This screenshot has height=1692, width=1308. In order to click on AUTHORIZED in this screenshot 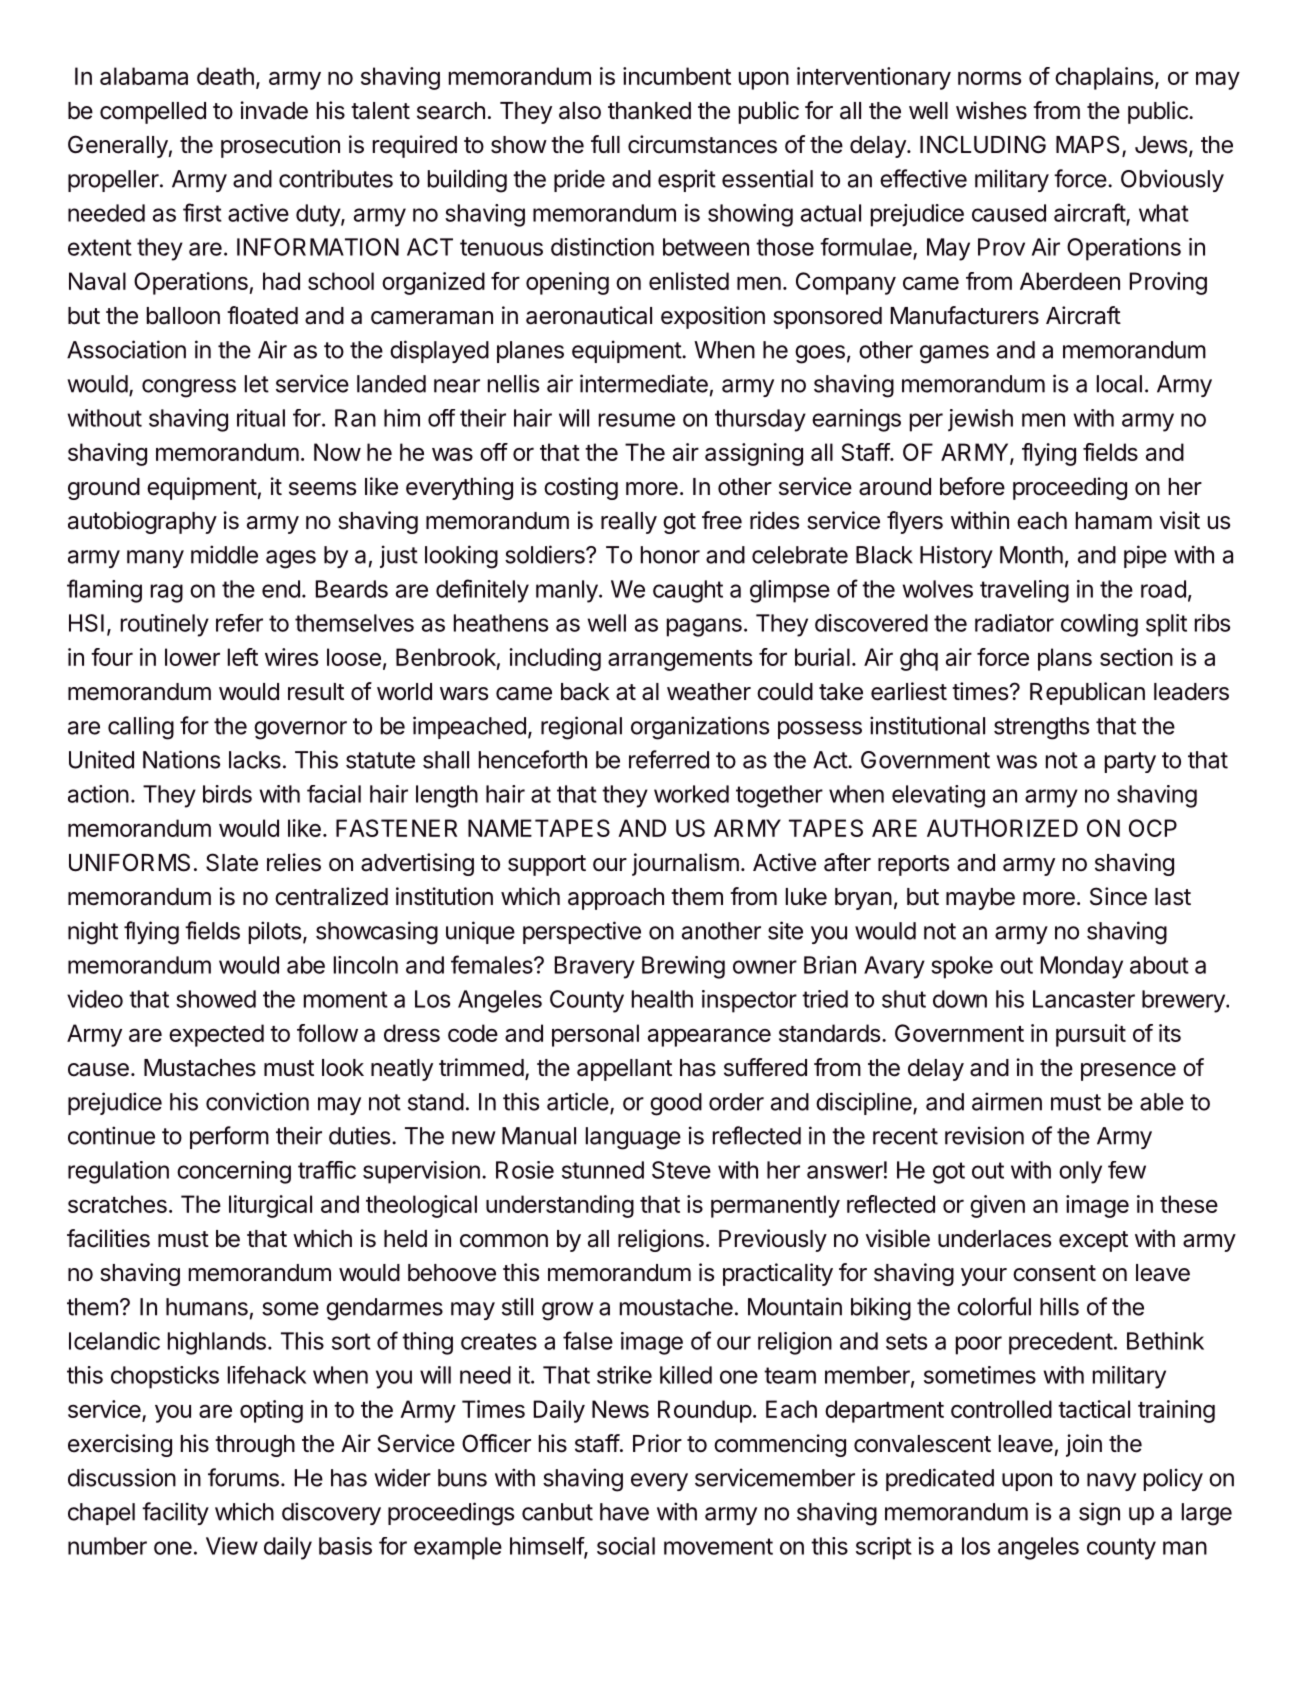, I will do `click(1002, 828)`.
